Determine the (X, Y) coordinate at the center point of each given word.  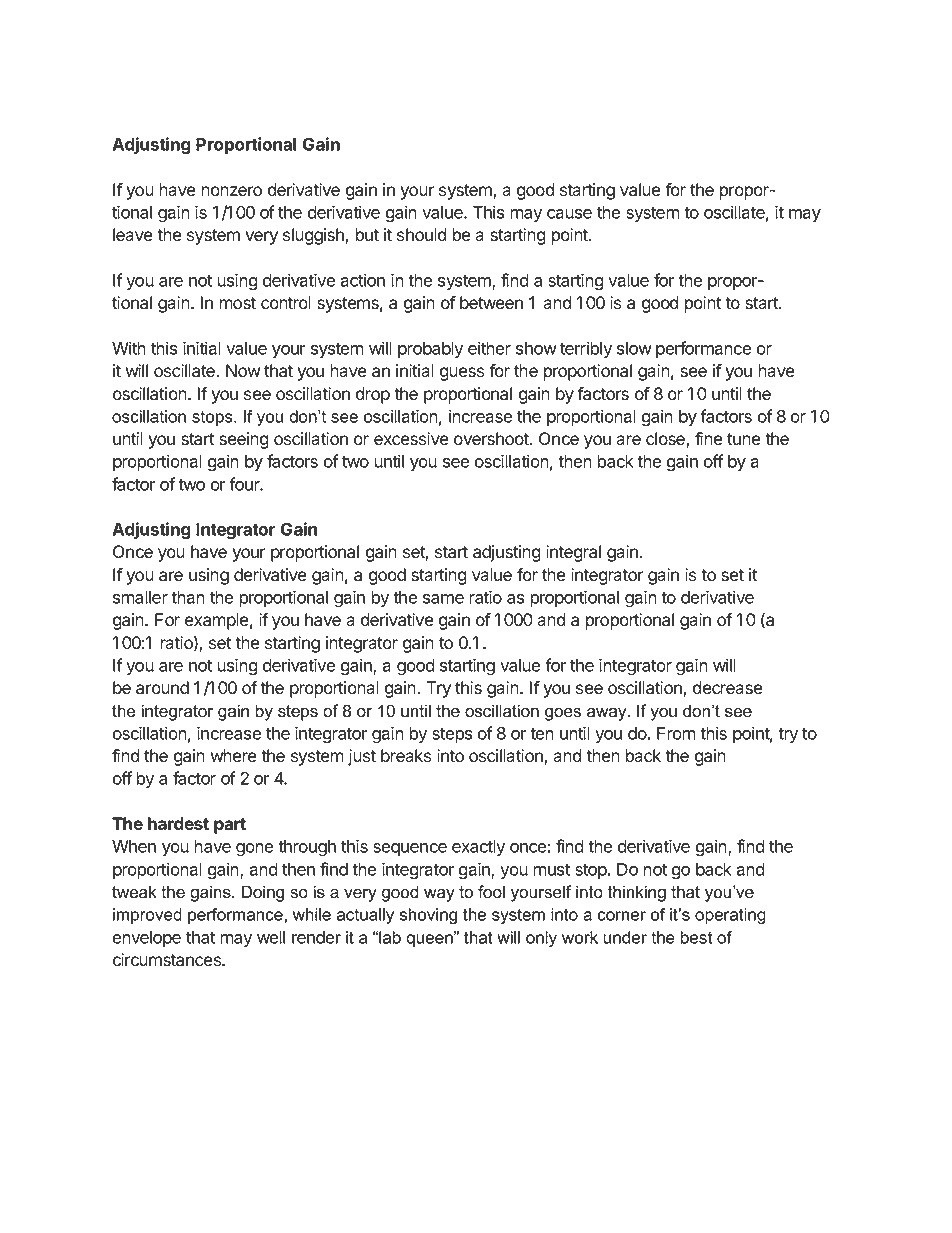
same (443, 599)
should (422, 235)
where (233, 756)
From (676, 733)
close (666, 440)
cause (569, 214)
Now (243, 371)
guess (462, 374)
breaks (406, 756)
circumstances (168, 960)
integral (573, 553)
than (188, 597)
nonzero (231, 191)
